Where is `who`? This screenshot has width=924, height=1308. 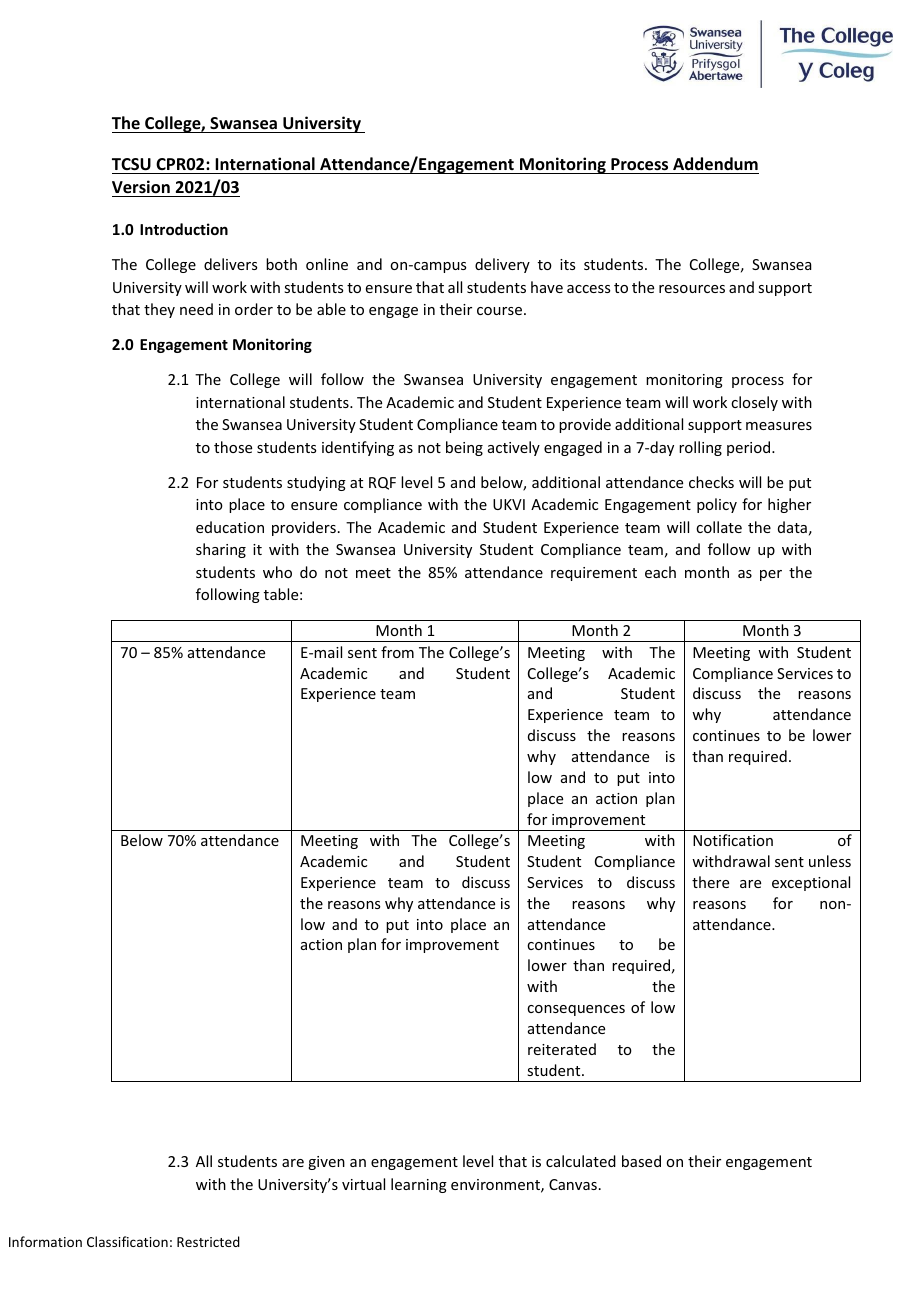 who is located at coordinates (277, 572).
